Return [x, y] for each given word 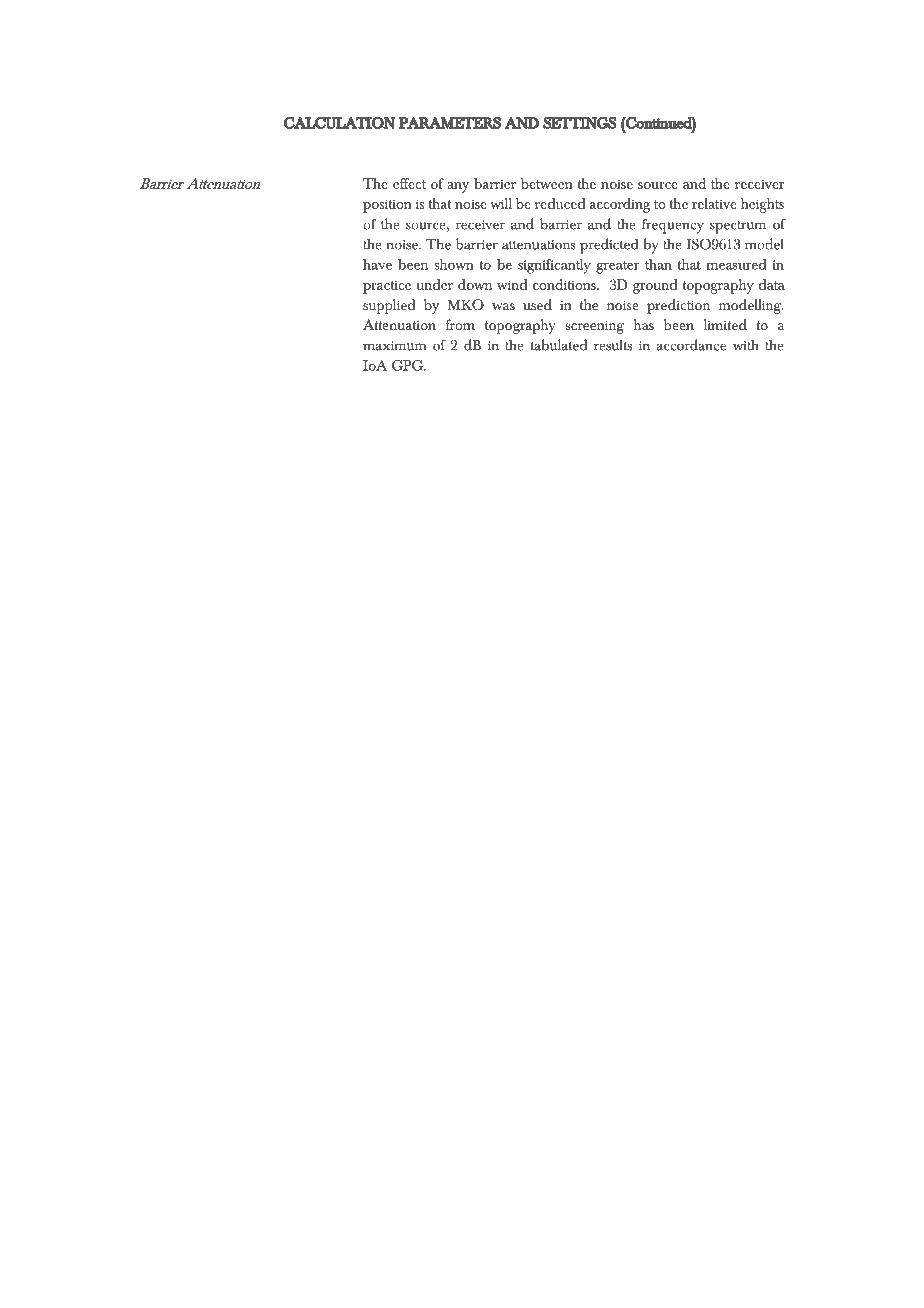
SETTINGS [579, 123]
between [547, 183]
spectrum [738, 227]
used [537, 304]
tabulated [559, 345]
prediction [678, 306]
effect [409, 183]
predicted [609, 246]
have [377, 264]
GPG [408, 365]
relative [714, 203]
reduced [560, 203]
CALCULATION [340, 123]
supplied [389, 306]
